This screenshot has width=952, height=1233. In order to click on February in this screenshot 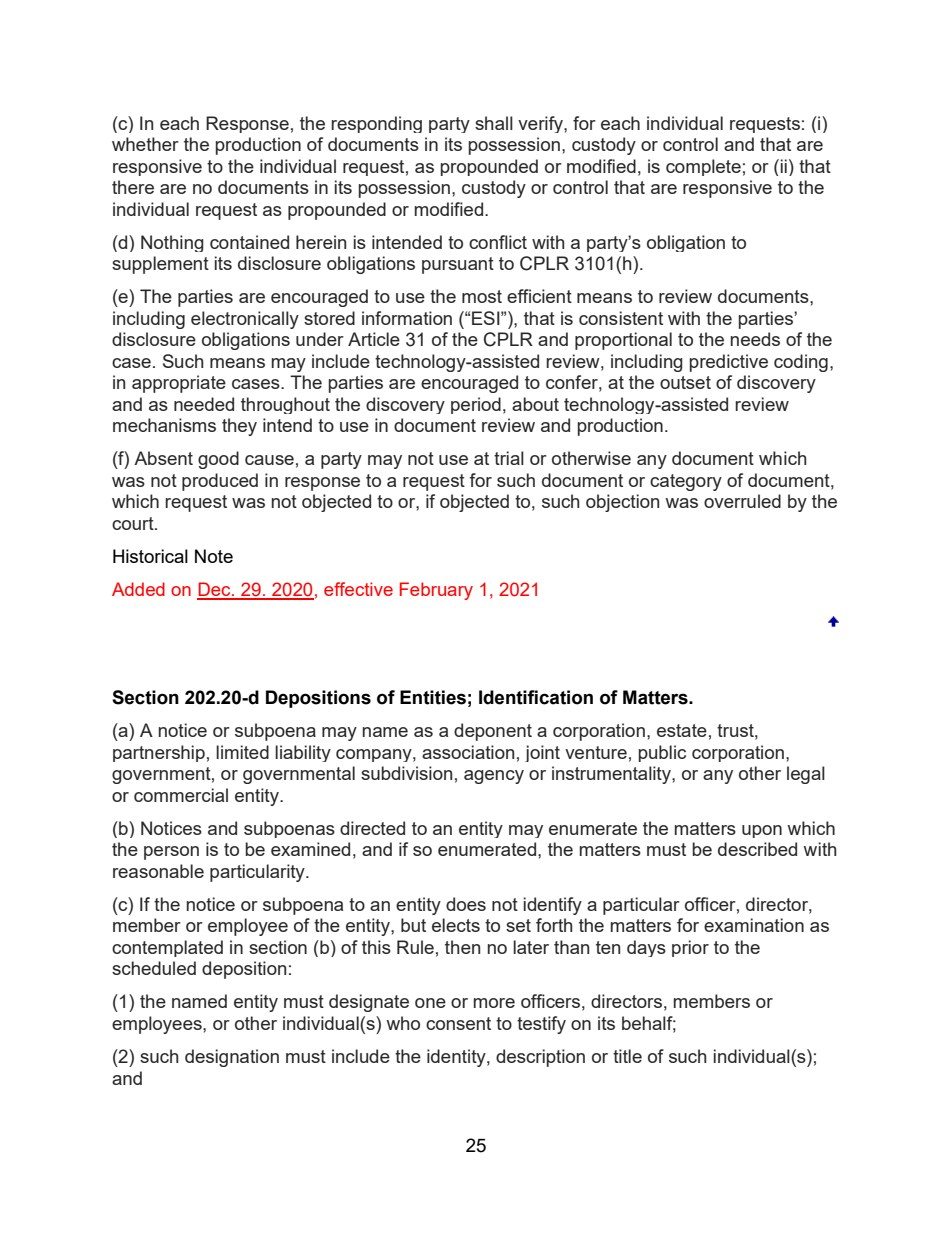, I will do `click(436, 591)`.
